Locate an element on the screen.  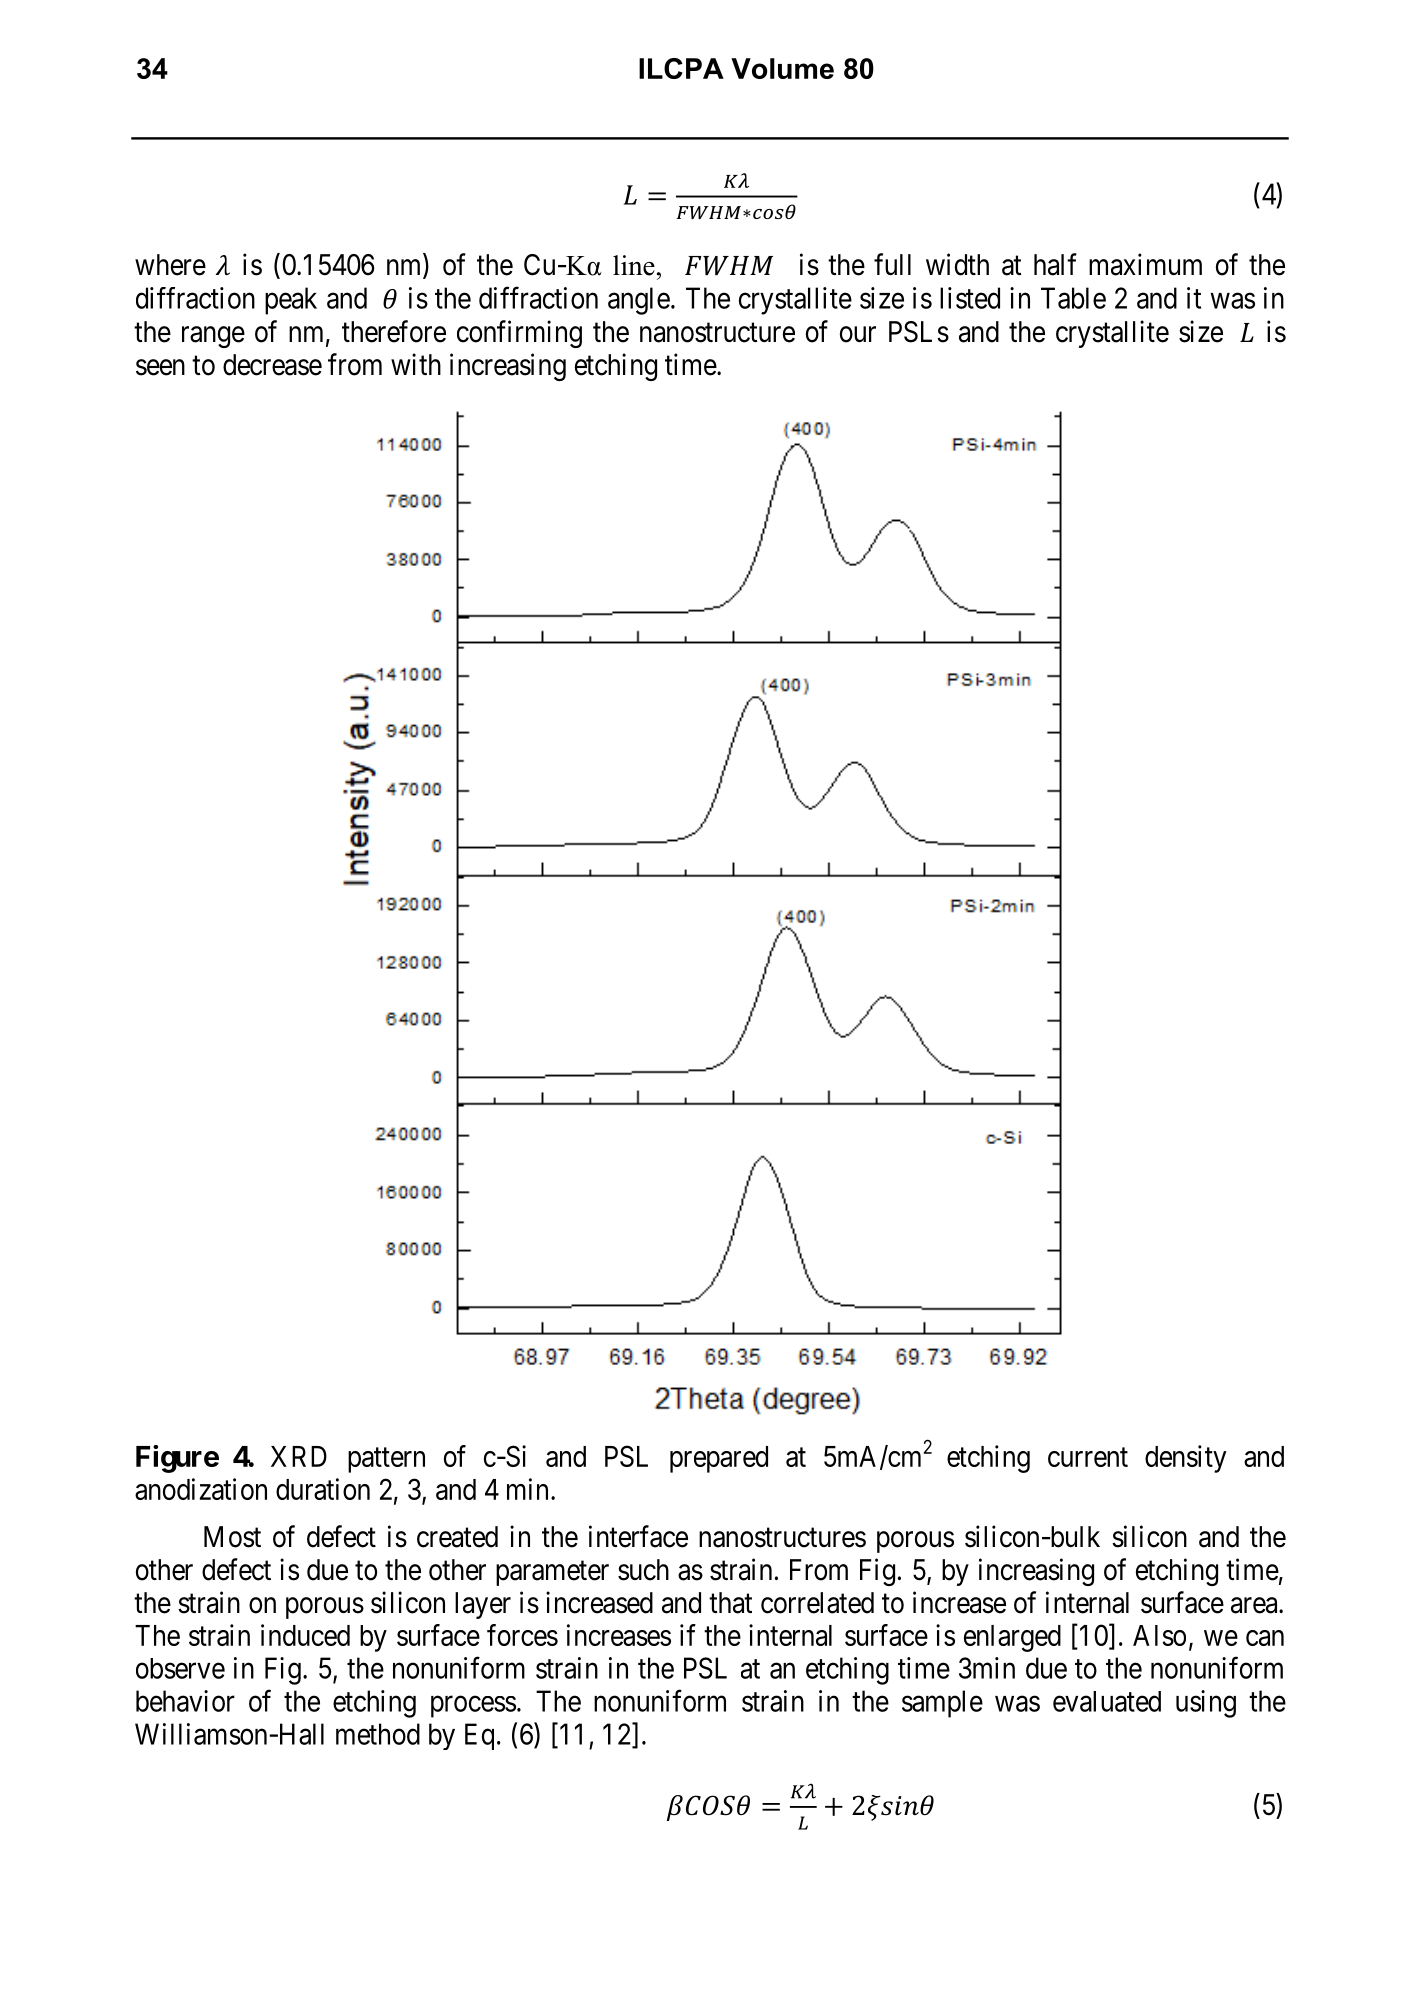
maximum is located at coordinates (1145, 264).
